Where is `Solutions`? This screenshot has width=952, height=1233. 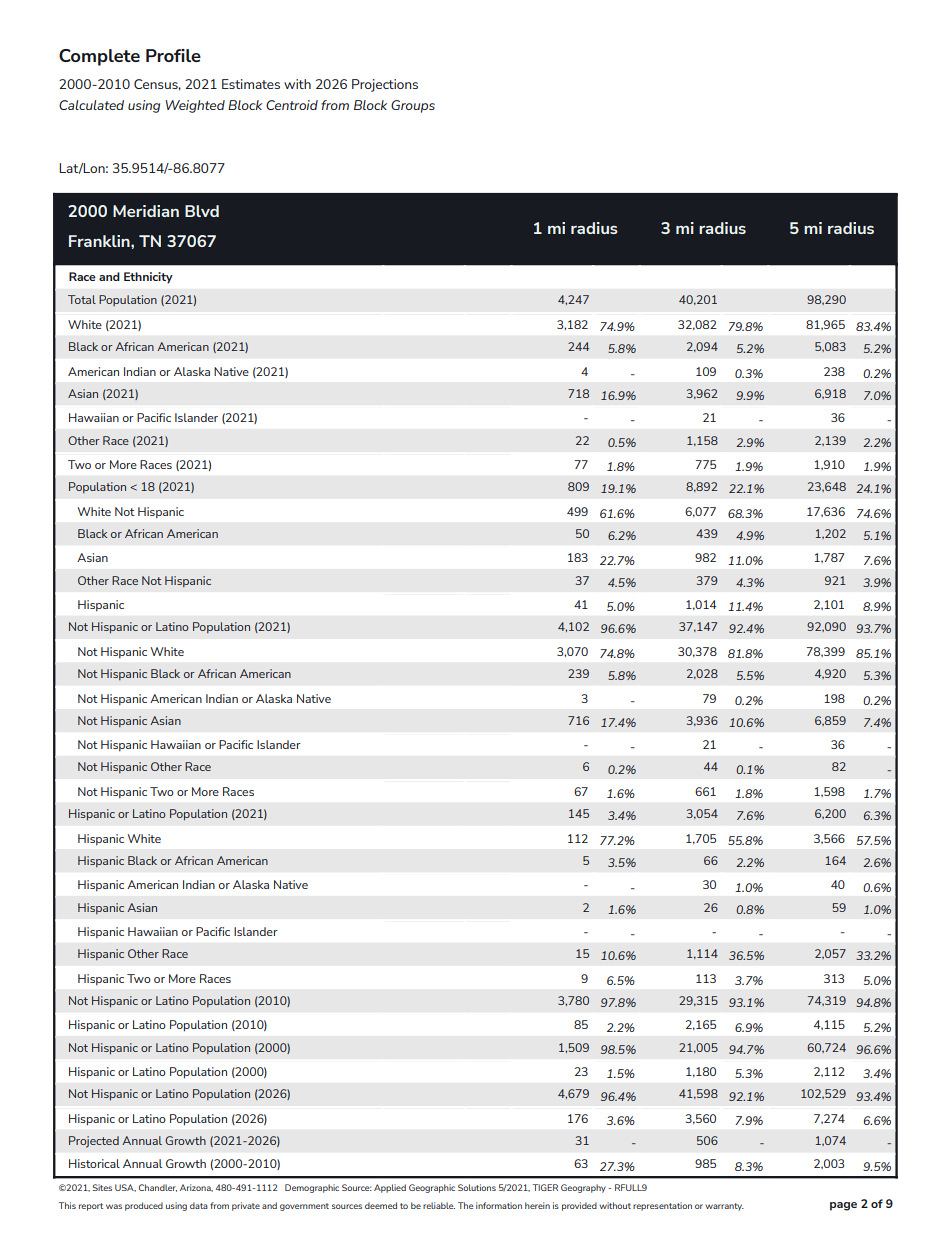
Solutions is located at coordinates (477, 1187).
